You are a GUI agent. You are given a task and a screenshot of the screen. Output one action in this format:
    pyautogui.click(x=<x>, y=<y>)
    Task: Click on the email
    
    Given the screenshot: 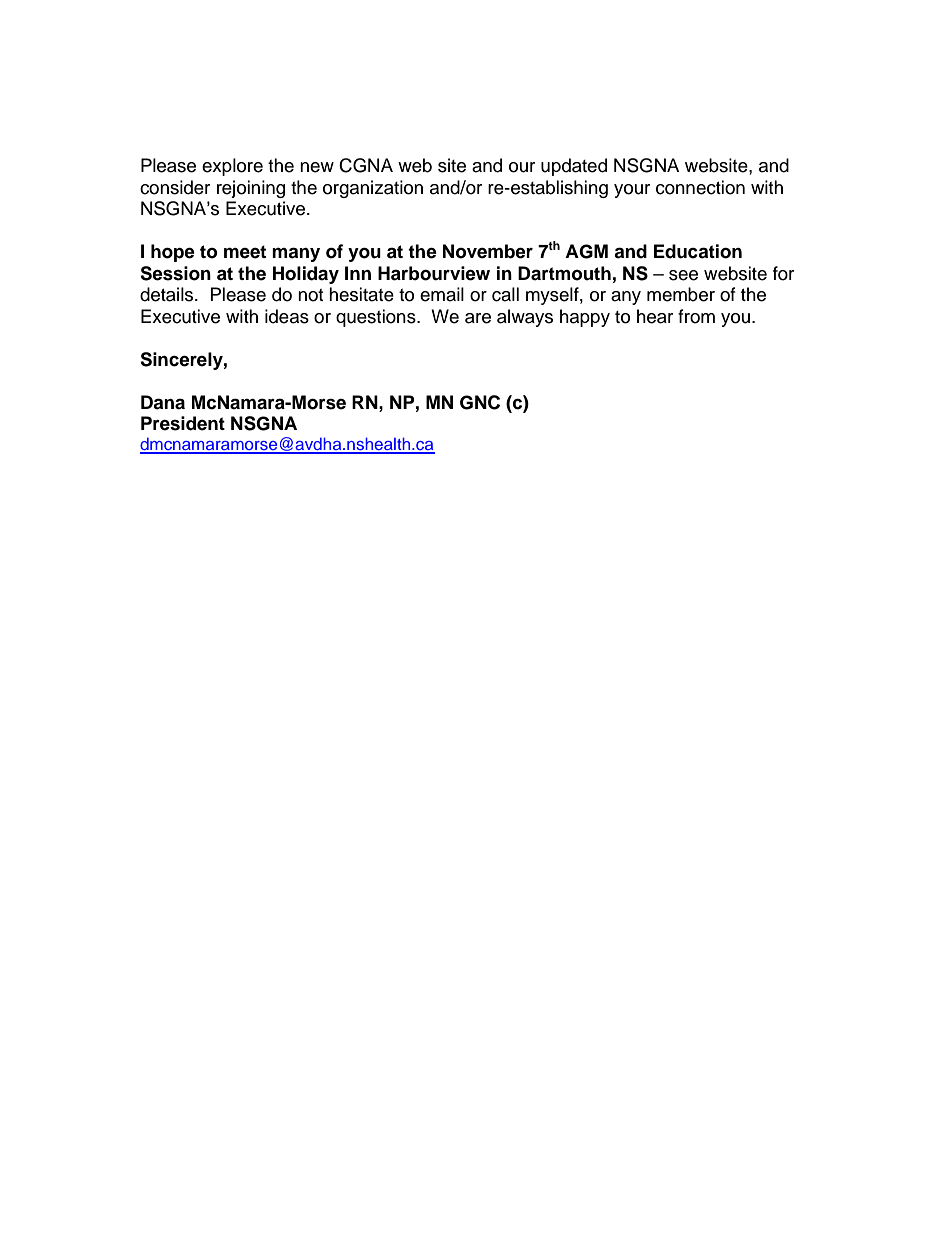 What is the action you would take?
    pyautogui.click(x=442, y=294)
